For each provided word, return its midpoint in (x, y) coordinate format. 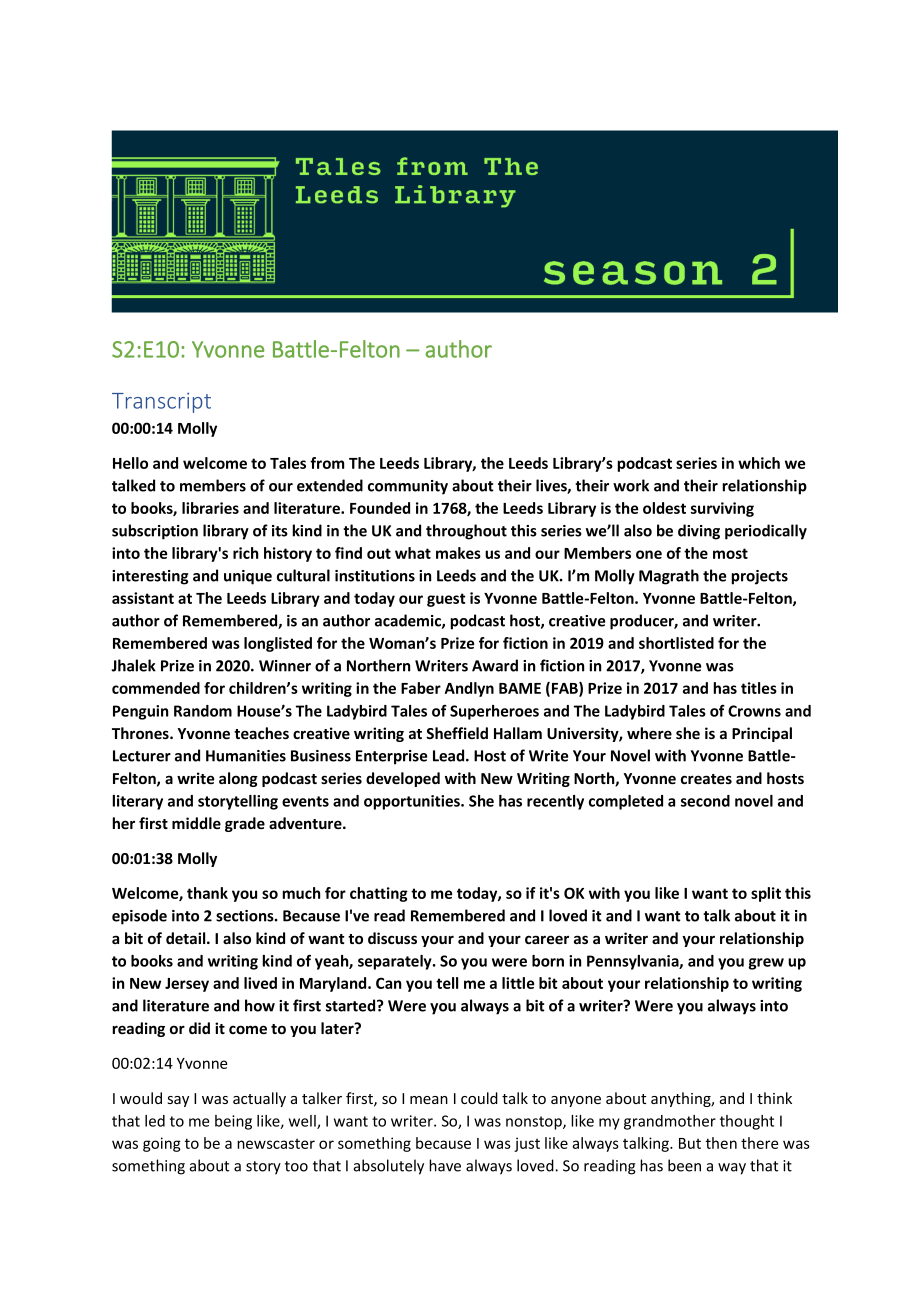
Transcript (161, 402)
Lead (450, 755)
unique (248, 577)
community (408, 487)
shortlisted (676, 643)
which (759, 463)
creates (706, 779)
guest (446, 600)
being (233, 1122)
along (238, 779)
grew (766, 964)
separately (396, 962)
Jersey (187, 985)
